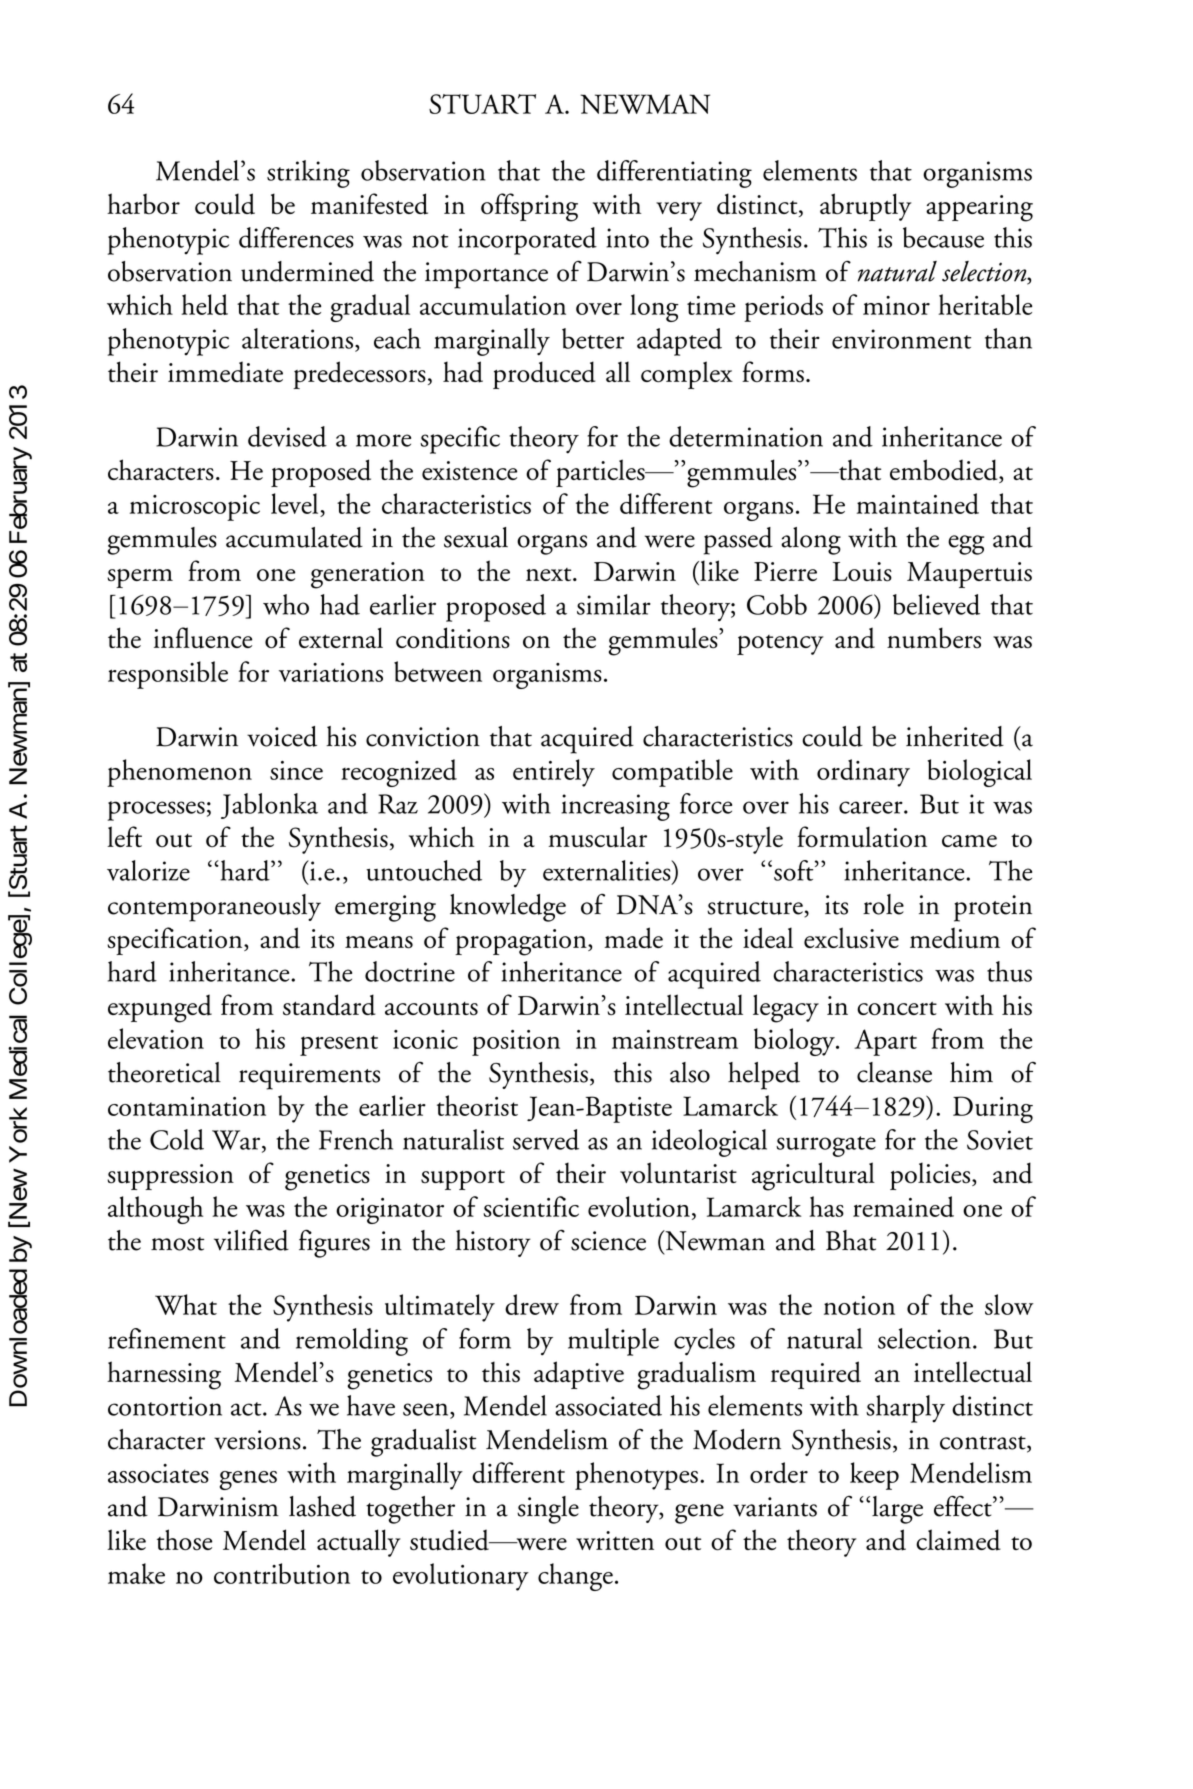 This page has width=1193, height=1789. I want to click on offspring, so click(529, 207).
